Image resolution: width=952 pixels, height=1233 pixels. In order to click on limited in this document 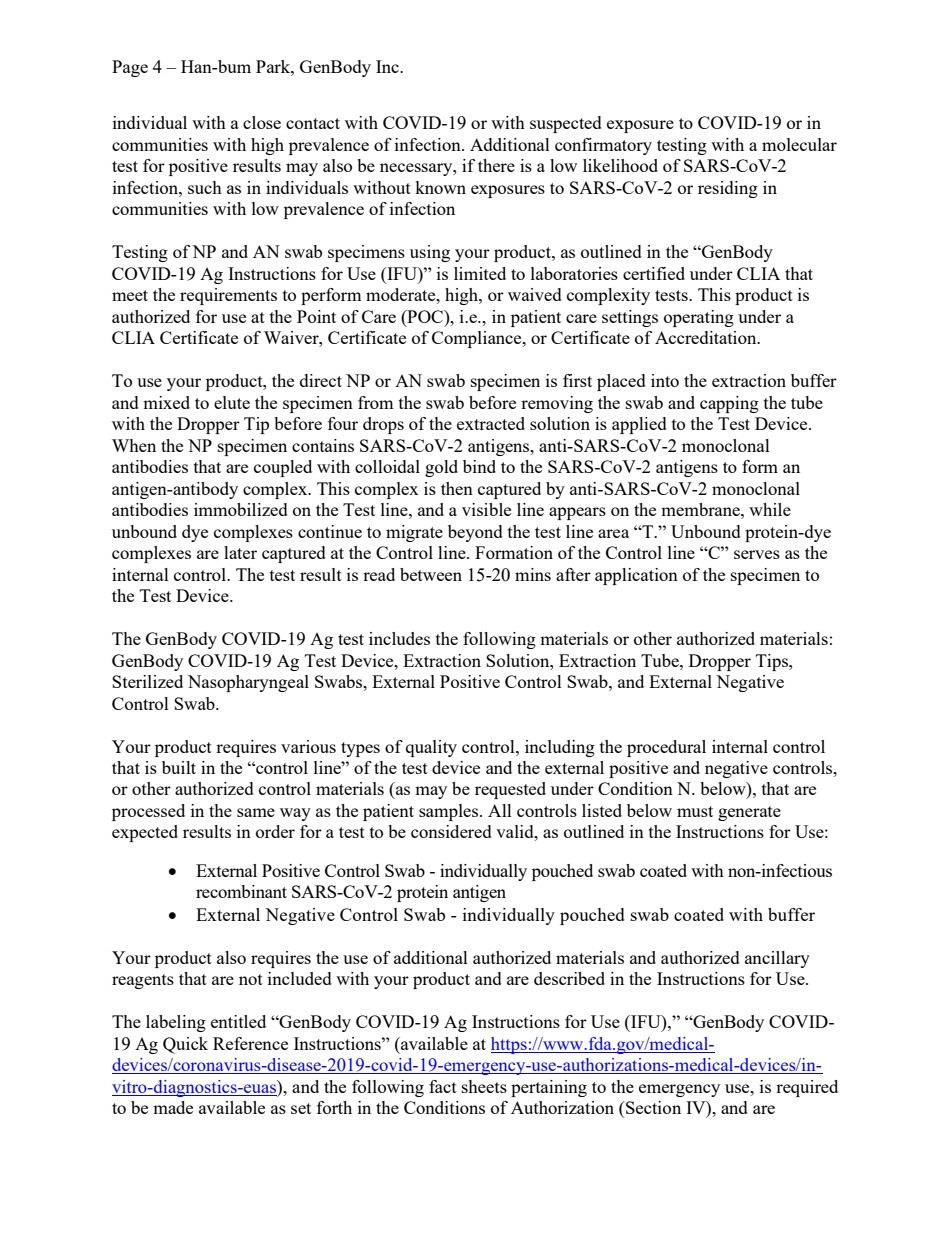, I will do `click(480, 273)`.
